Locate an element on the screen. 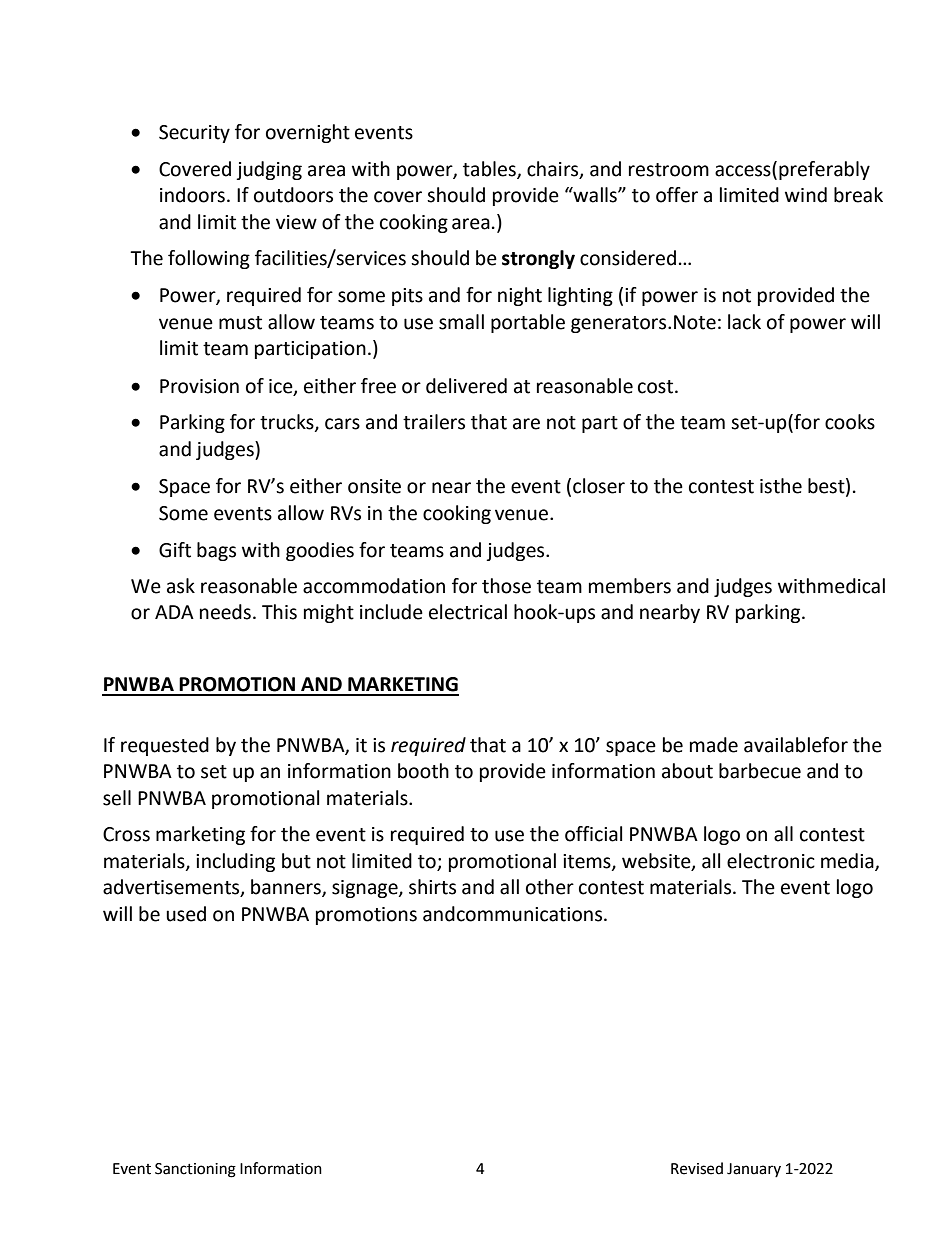 The image size is (952, 1233). cooks is located at coordinates (850, 422).
